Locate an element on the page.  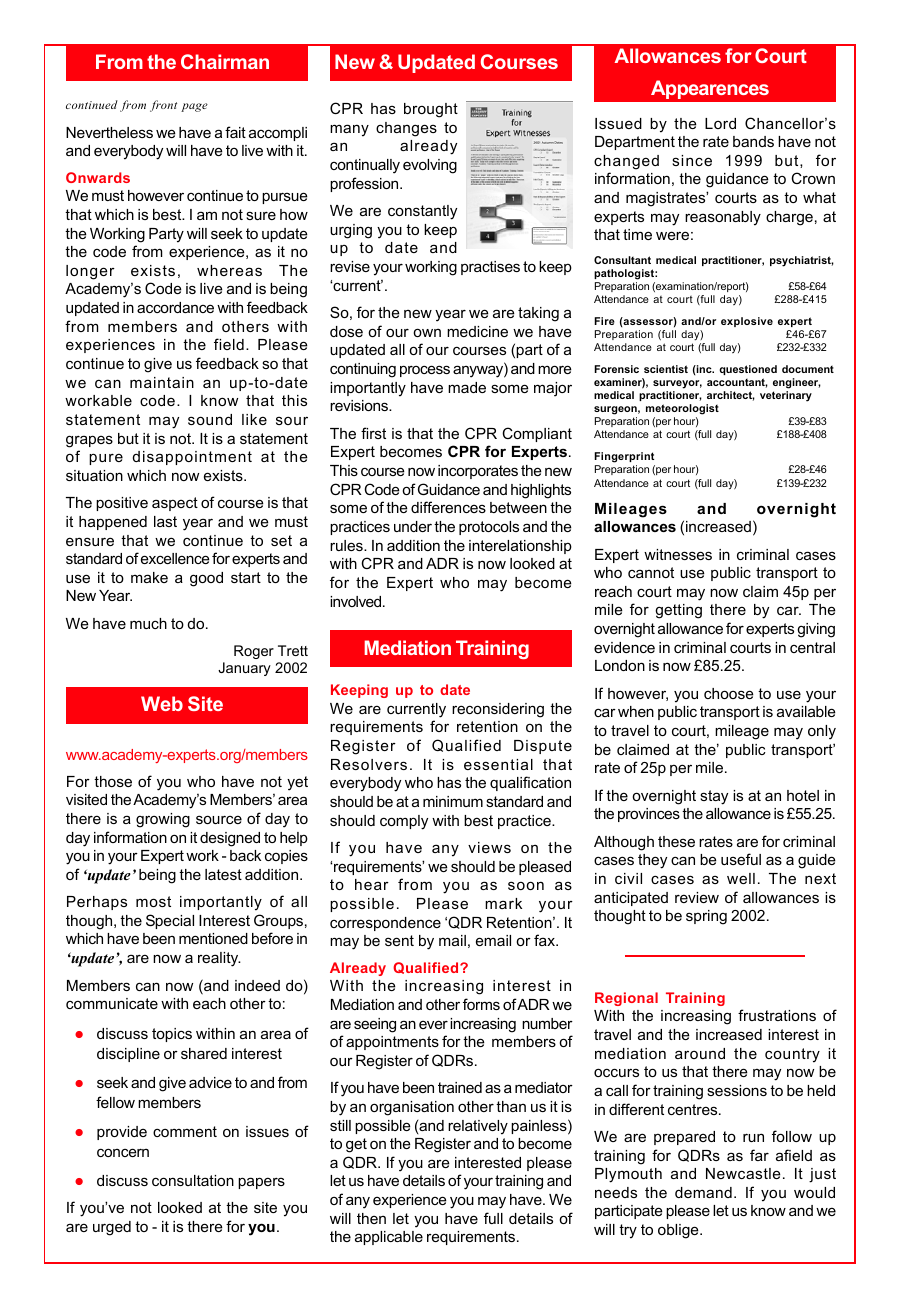
much is located at coordinates (148, 623).
